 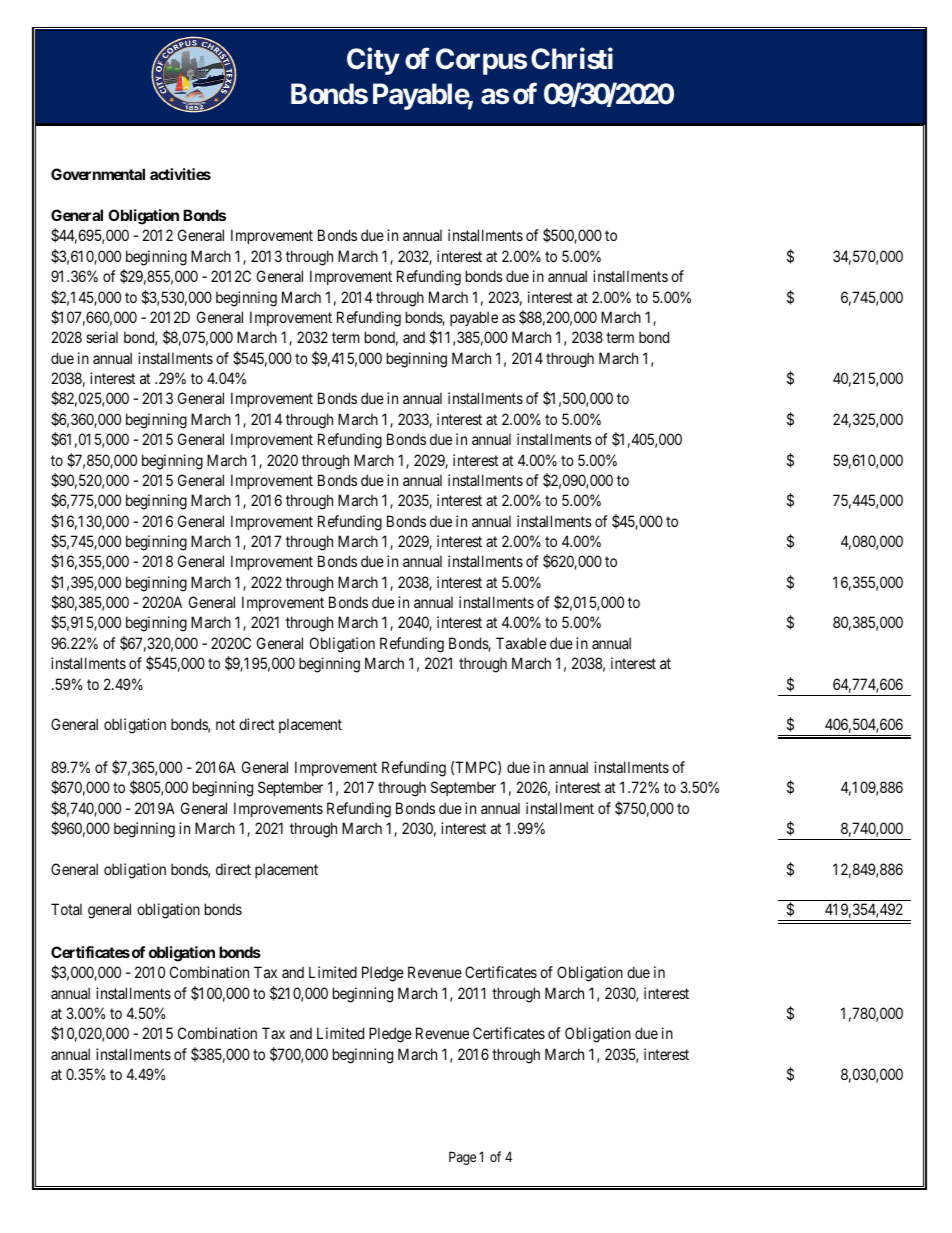 What do you see at coordinates (66, 909) in the screenshot?
I see `Total` at bounding box center [66, 909].
